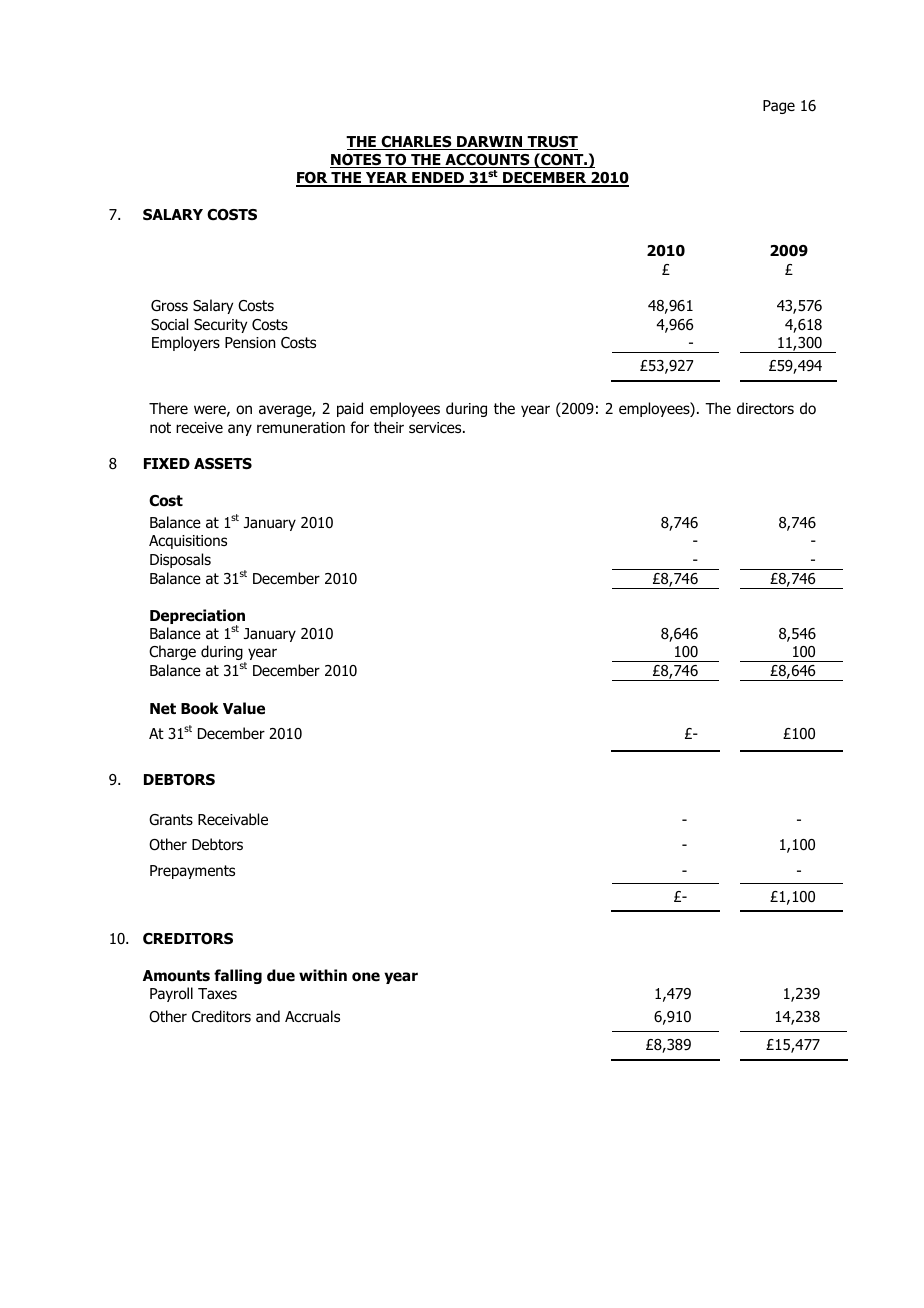  What do you see at coordinates (350, 409) in the screenshot?
I see `paid` at bounding box center [350, 409].
